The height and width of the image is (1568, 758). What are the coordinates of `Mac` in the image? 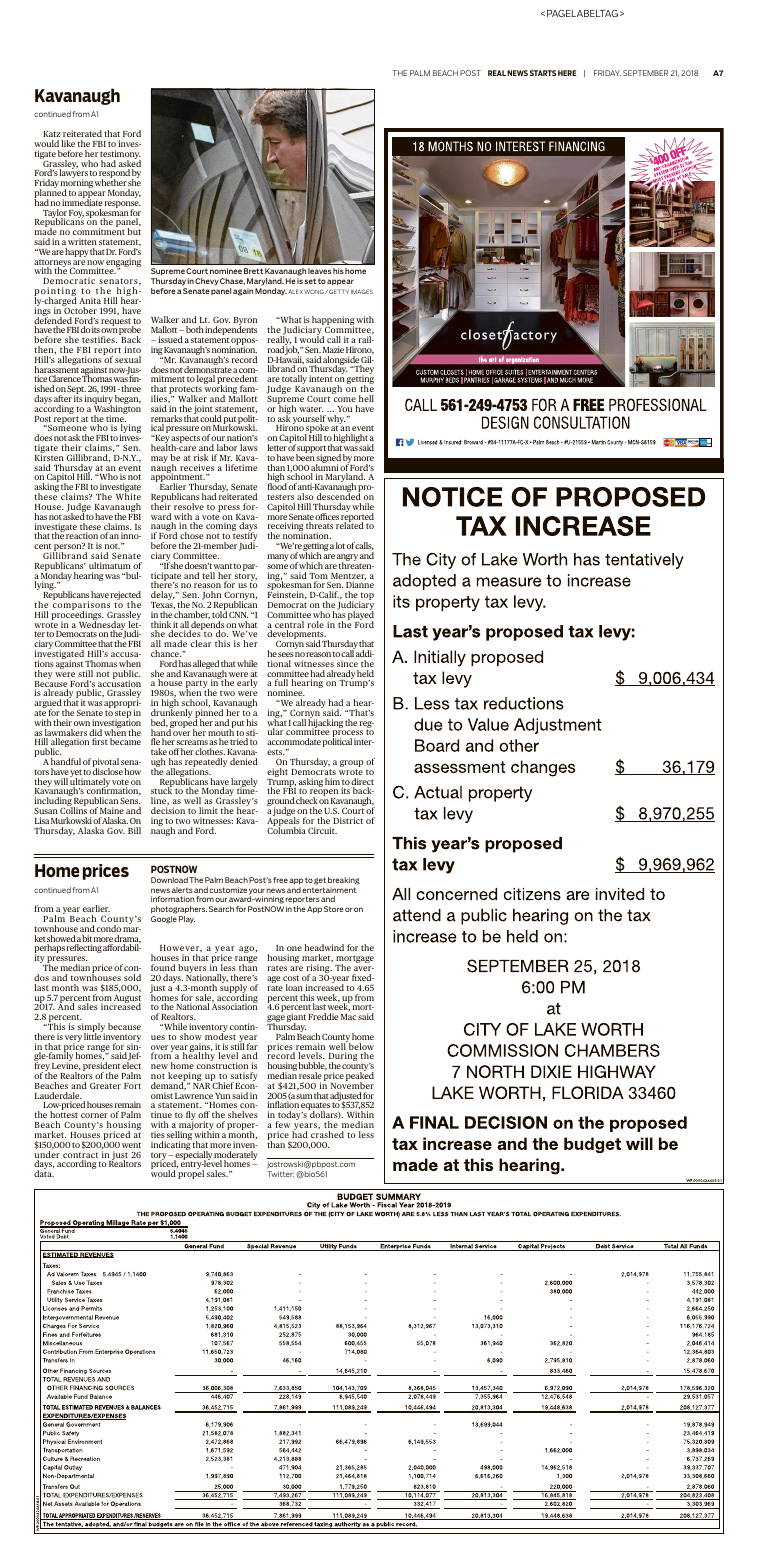 It's located at (348, 1017).
